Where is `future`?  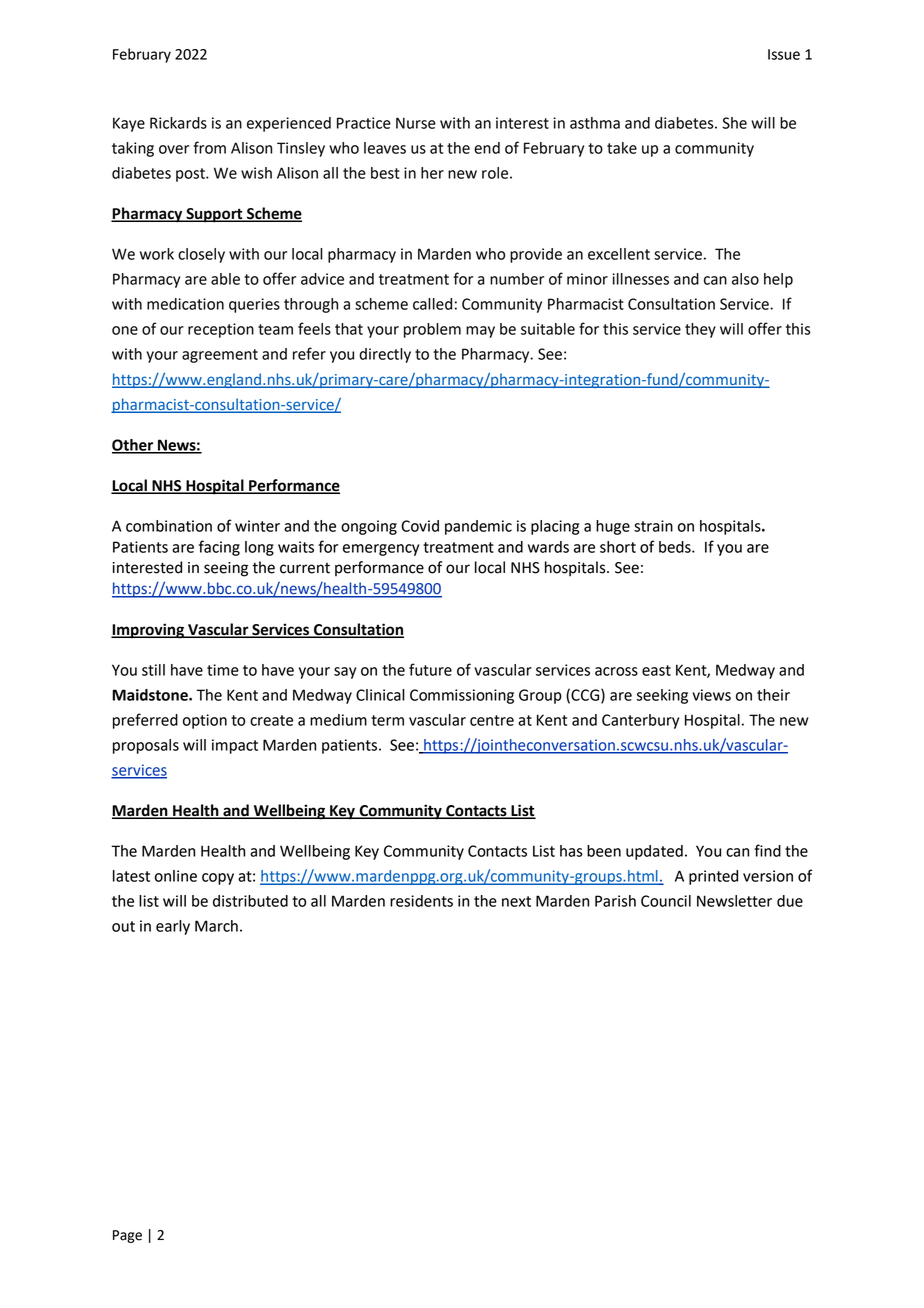
future is located at coordinates (430, 669).
